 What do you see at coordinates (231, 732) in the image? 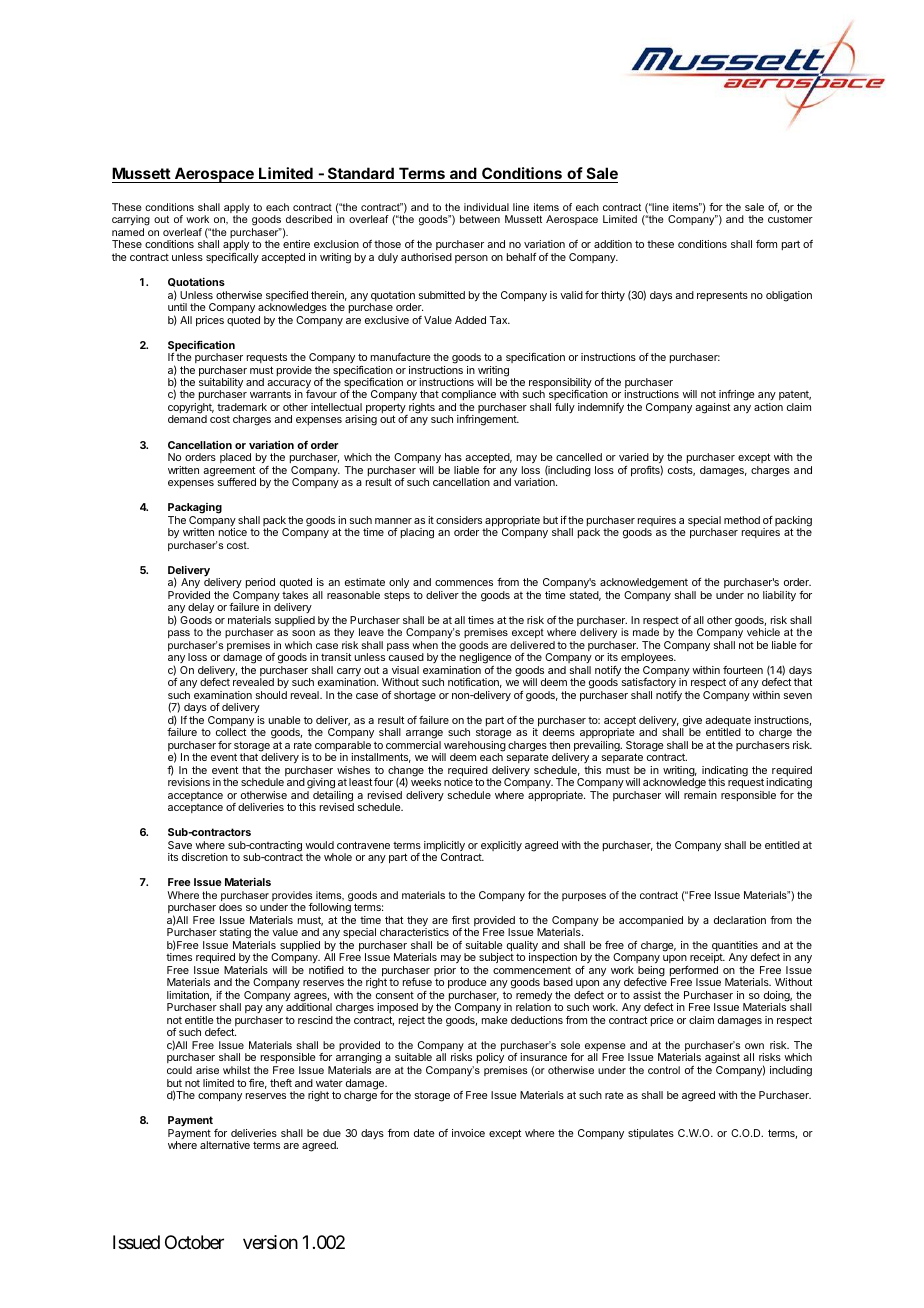
I see `collect` at bounding box center [231, 732].
